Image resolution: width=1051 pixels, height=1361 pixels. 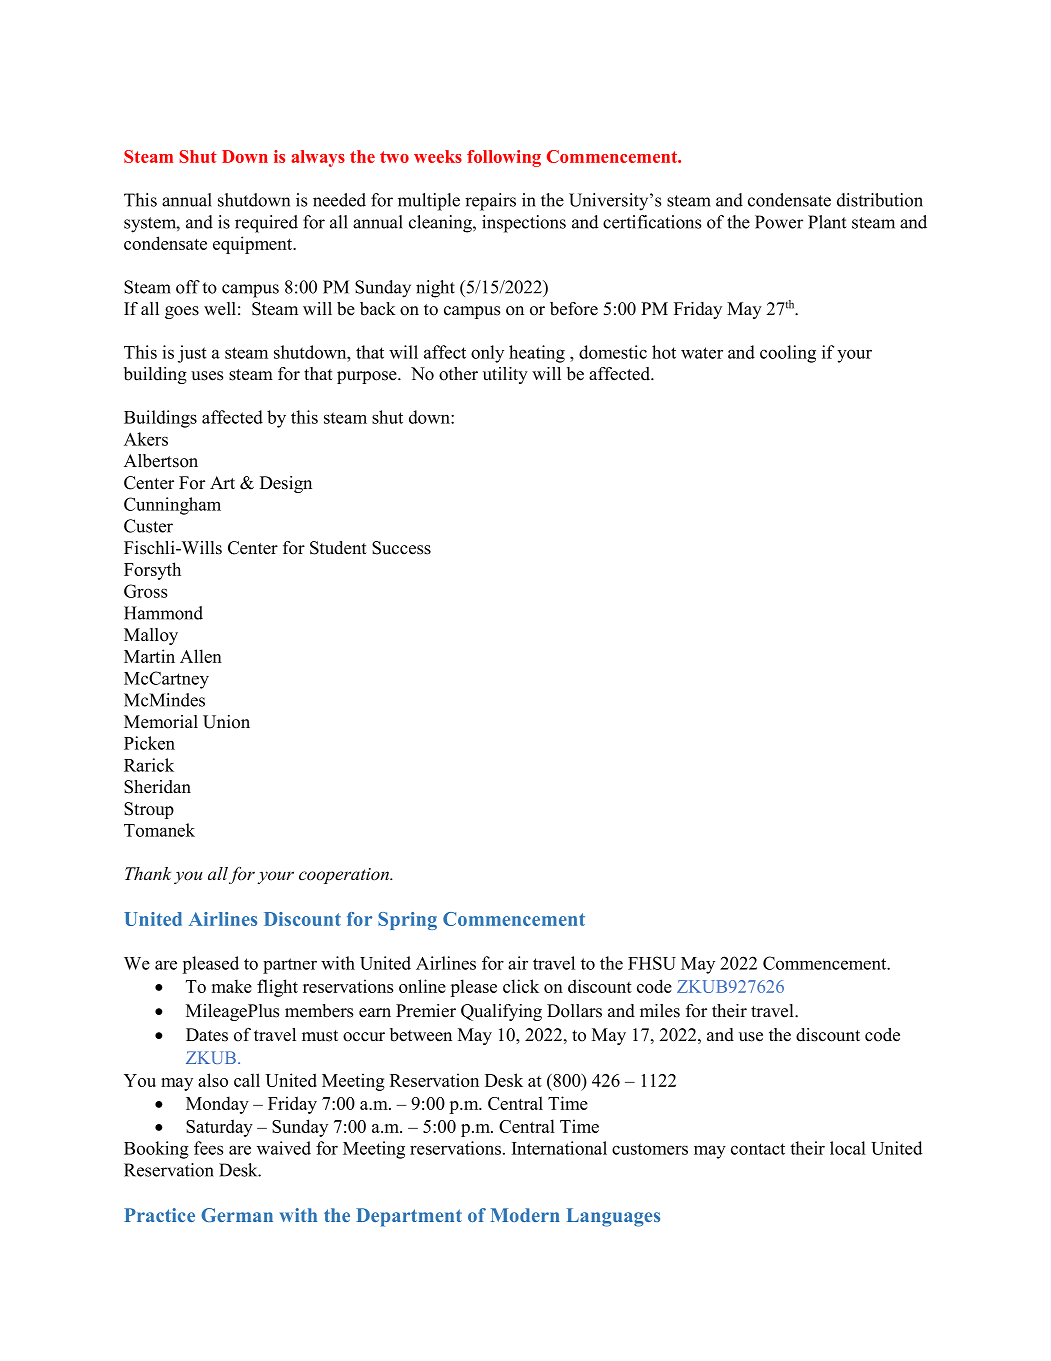 I want to click on miles, so click(x=660, y=1011).
